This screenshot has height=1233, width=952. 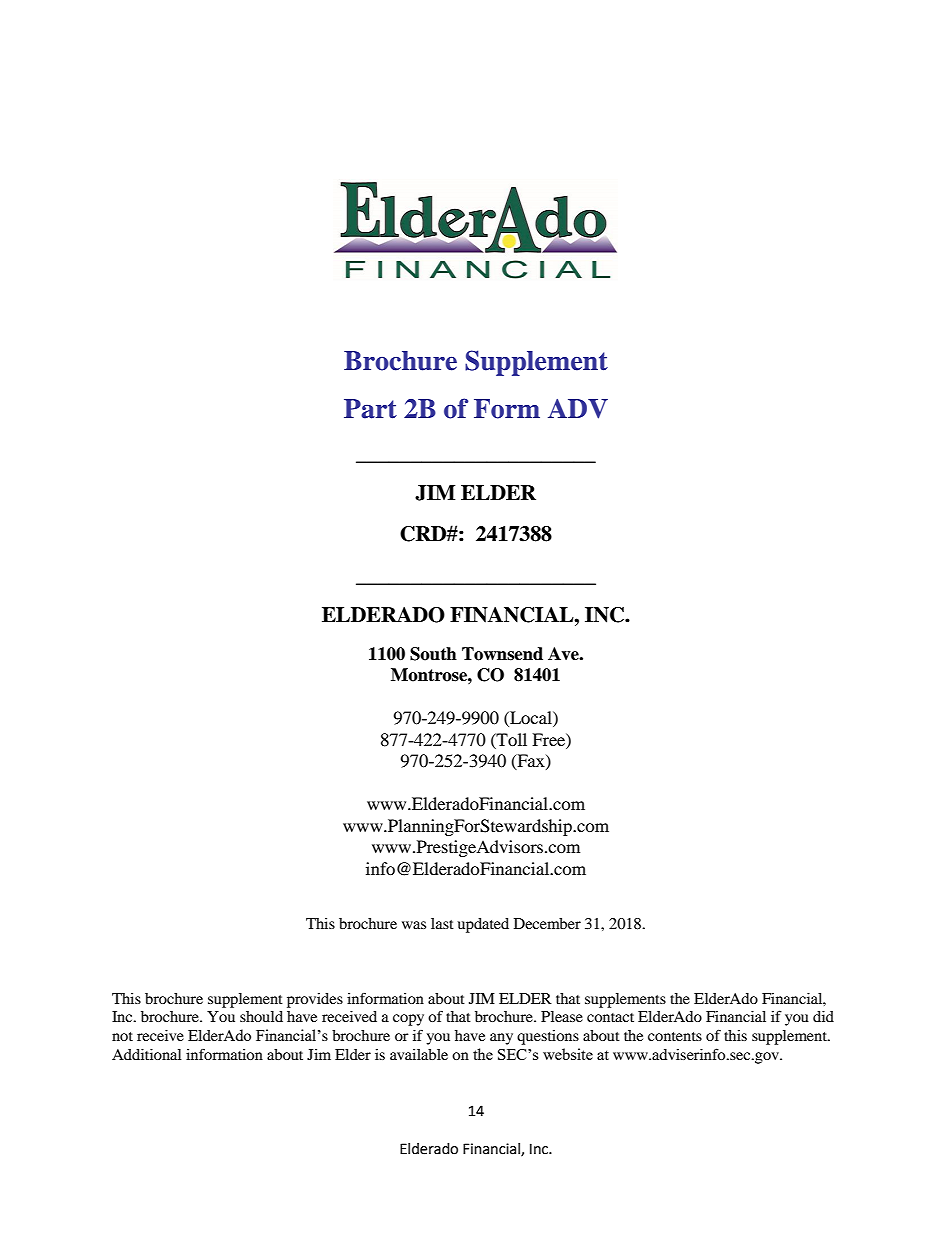 I want to click on Part, so click(x=370, y=409).
